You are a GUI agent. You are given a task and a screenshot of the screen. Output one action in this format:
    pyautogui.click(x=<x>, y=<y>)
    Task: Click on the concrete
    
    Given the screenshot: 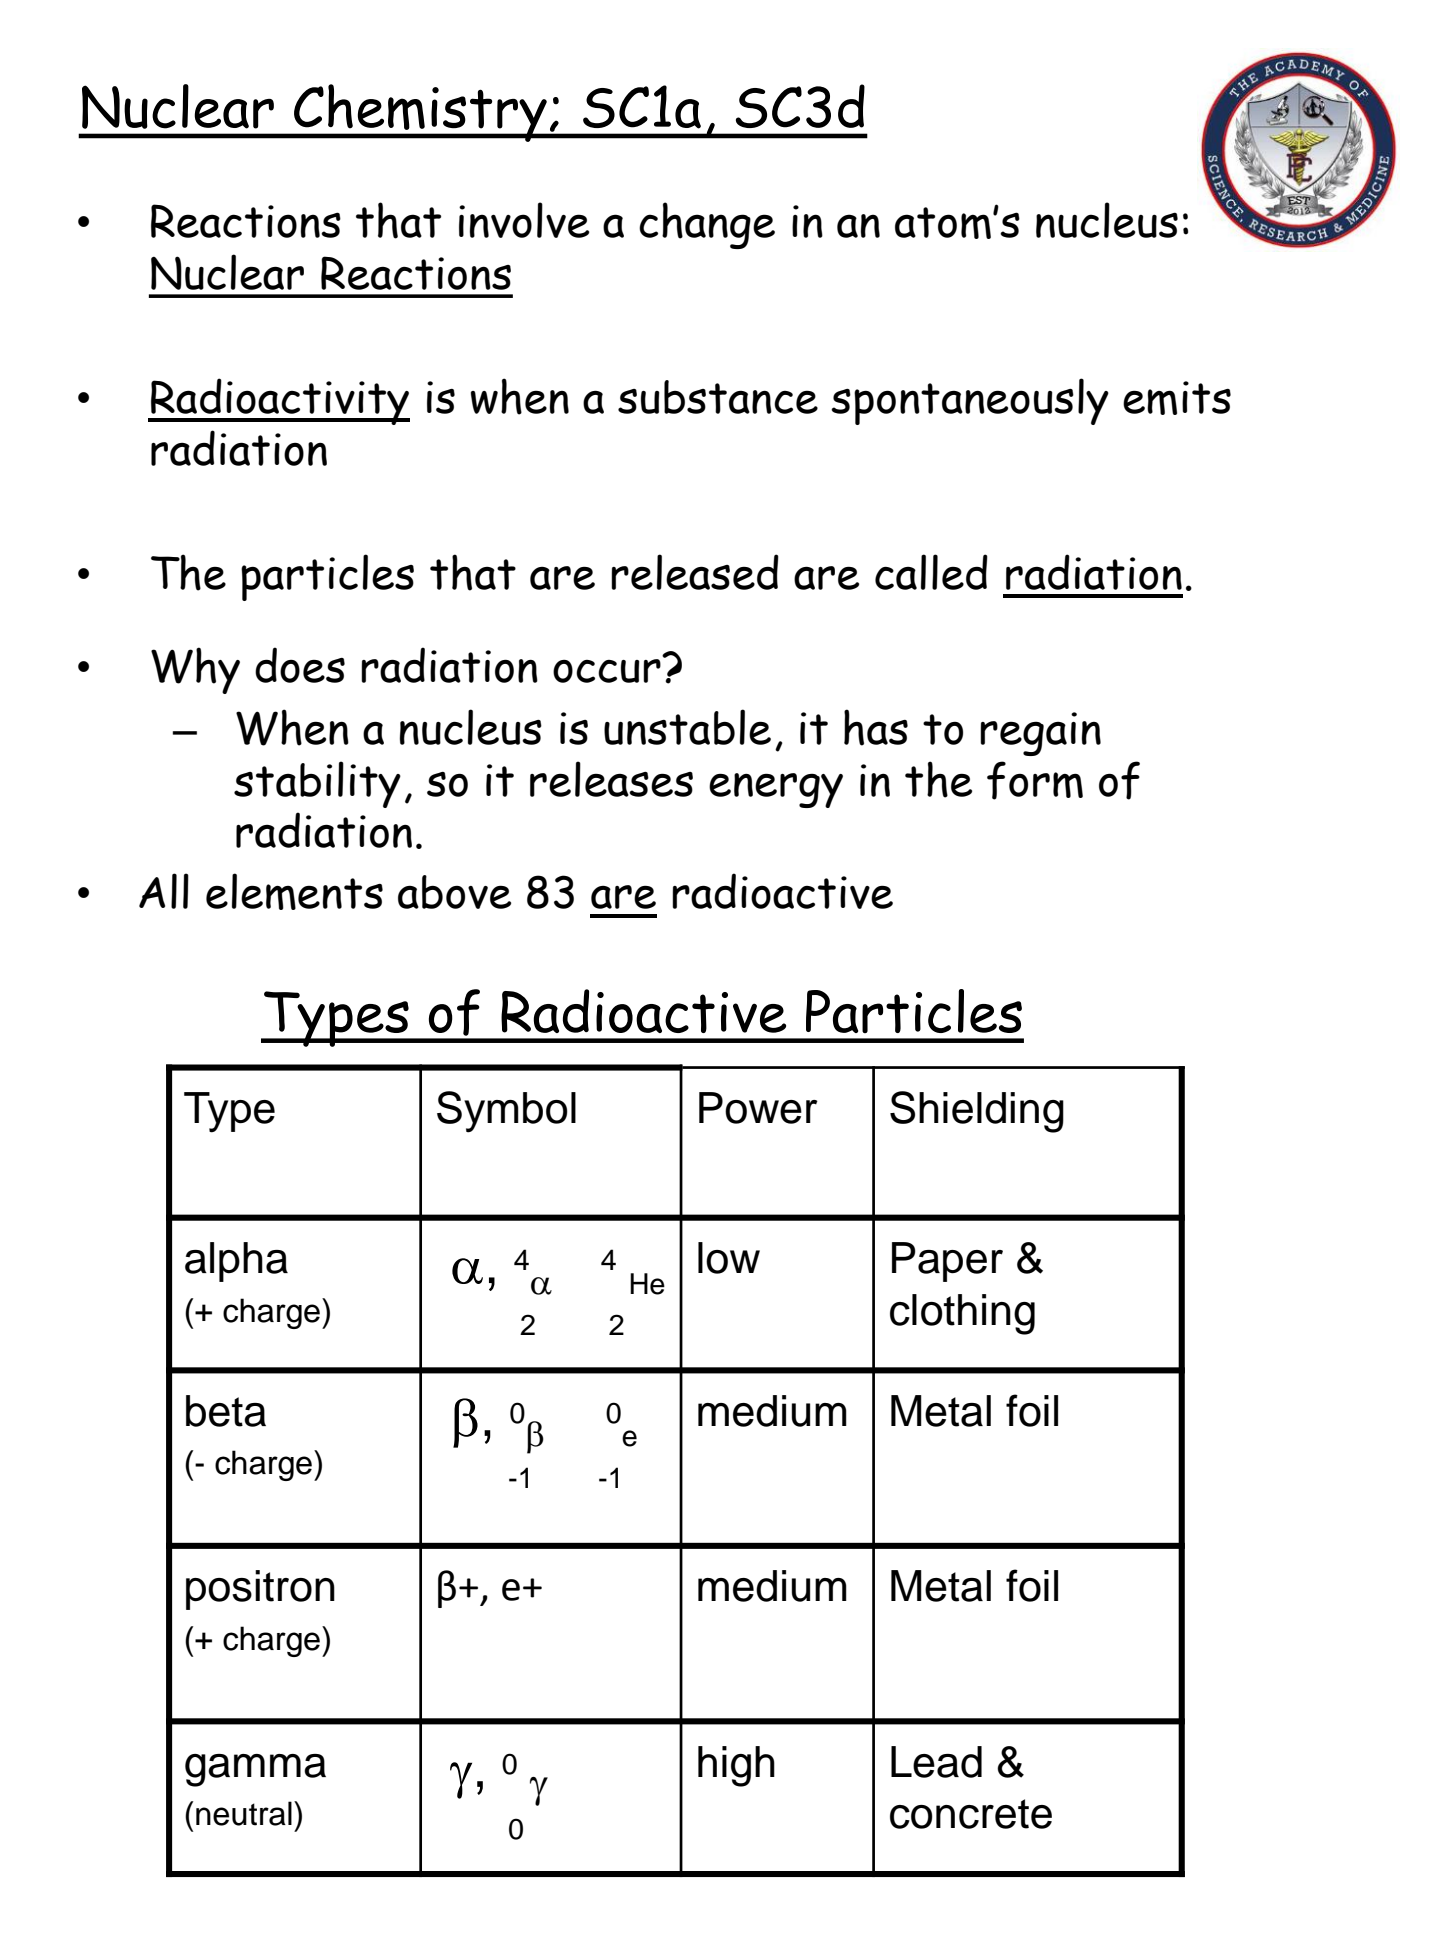 What is the action you would take?
    pyautogui.click(x=971, y=1814)
